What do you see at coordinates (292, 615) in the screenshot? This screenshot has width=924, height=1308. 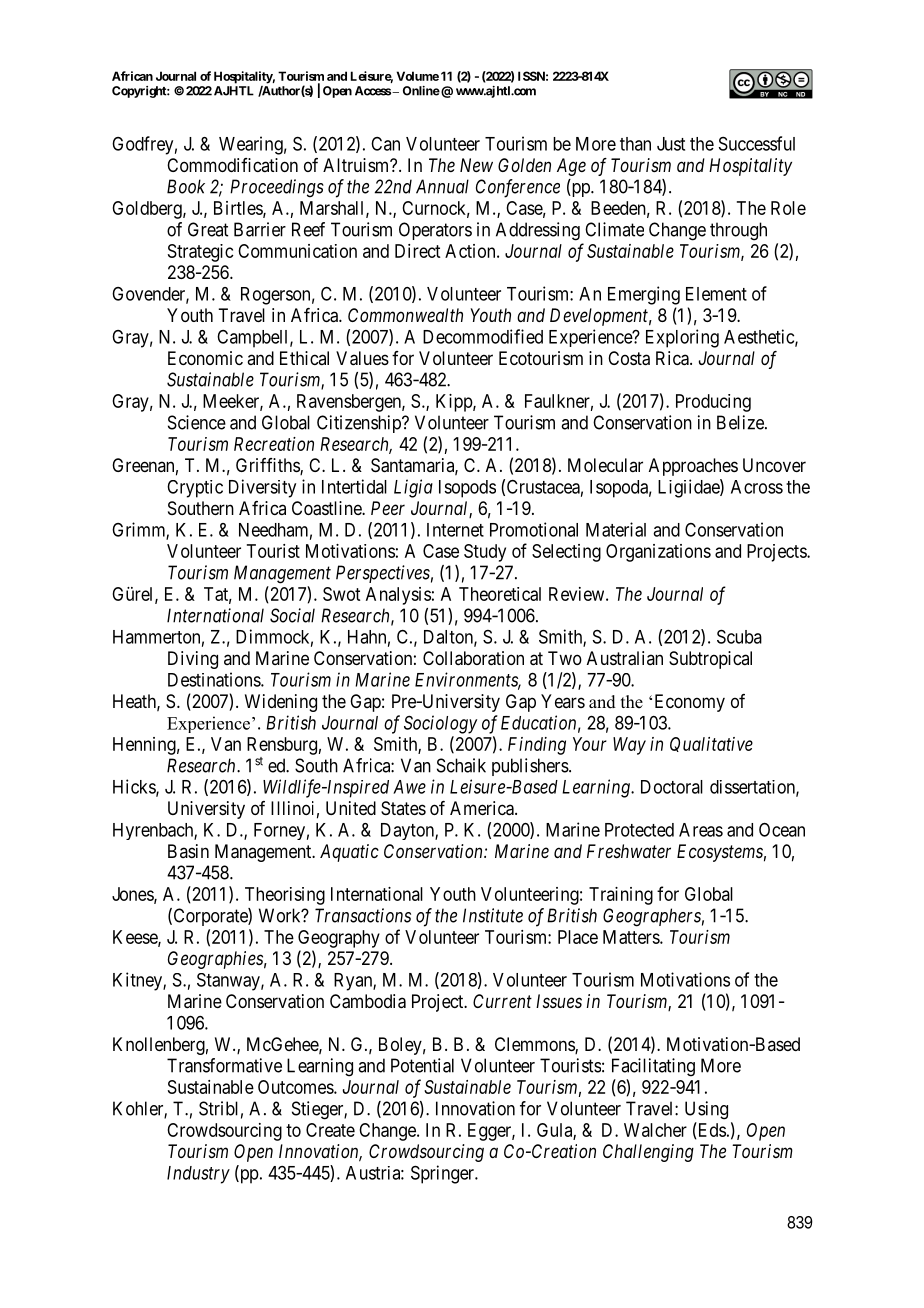 I see `Social` at bounding box center [292, 615].
